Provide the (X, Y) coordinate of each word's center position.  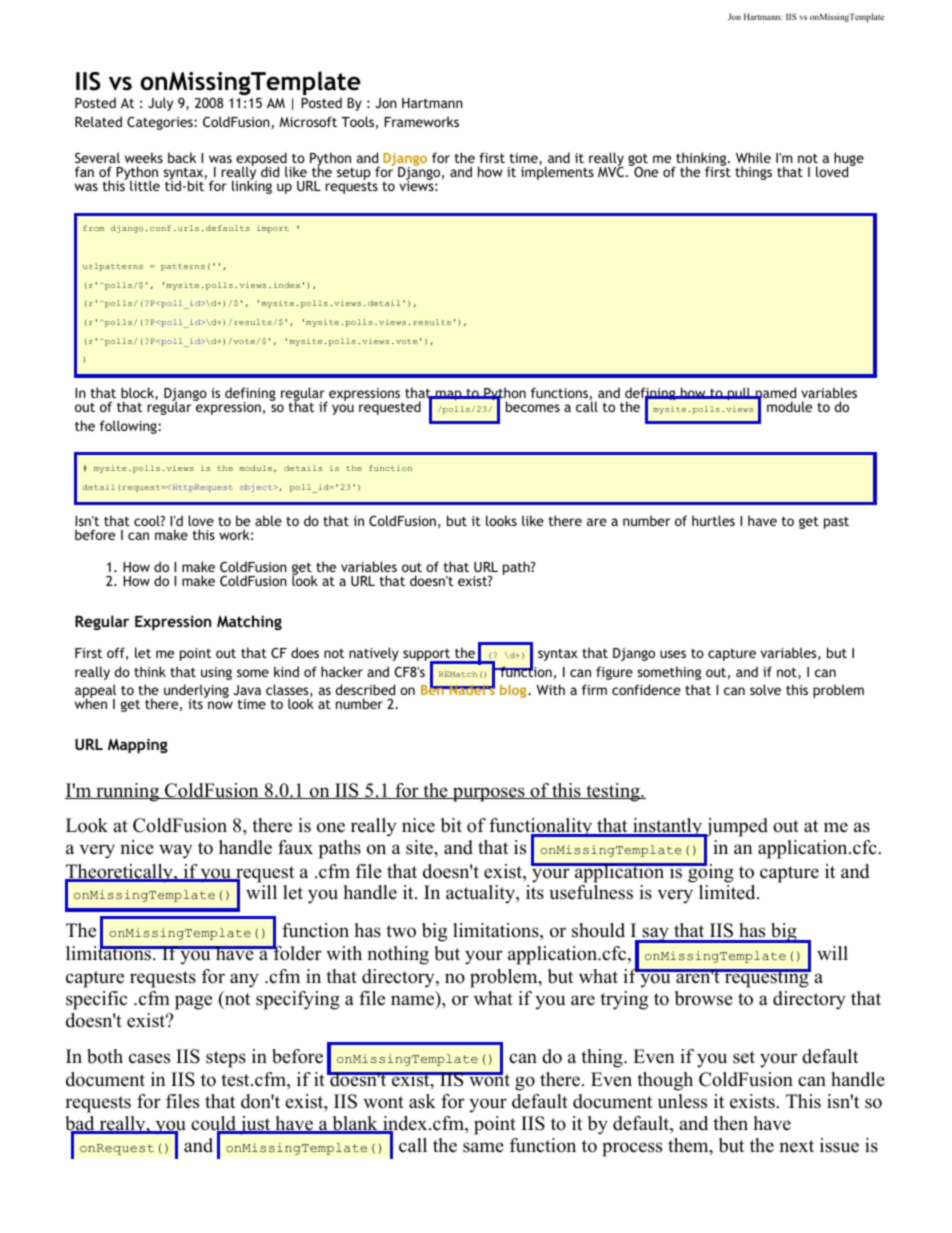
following (129, 427)
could (214, 1124)
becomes (533, 406)
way (175, 851)
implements (557, 172)
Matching (249, 622)
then (730, 1123)
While (753, 157)
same (483, 1147)
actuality (481, 894)
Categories (161, 123)
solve (765, 689)
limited (728, 892)
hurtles (713, 520)
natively (374, 654)
